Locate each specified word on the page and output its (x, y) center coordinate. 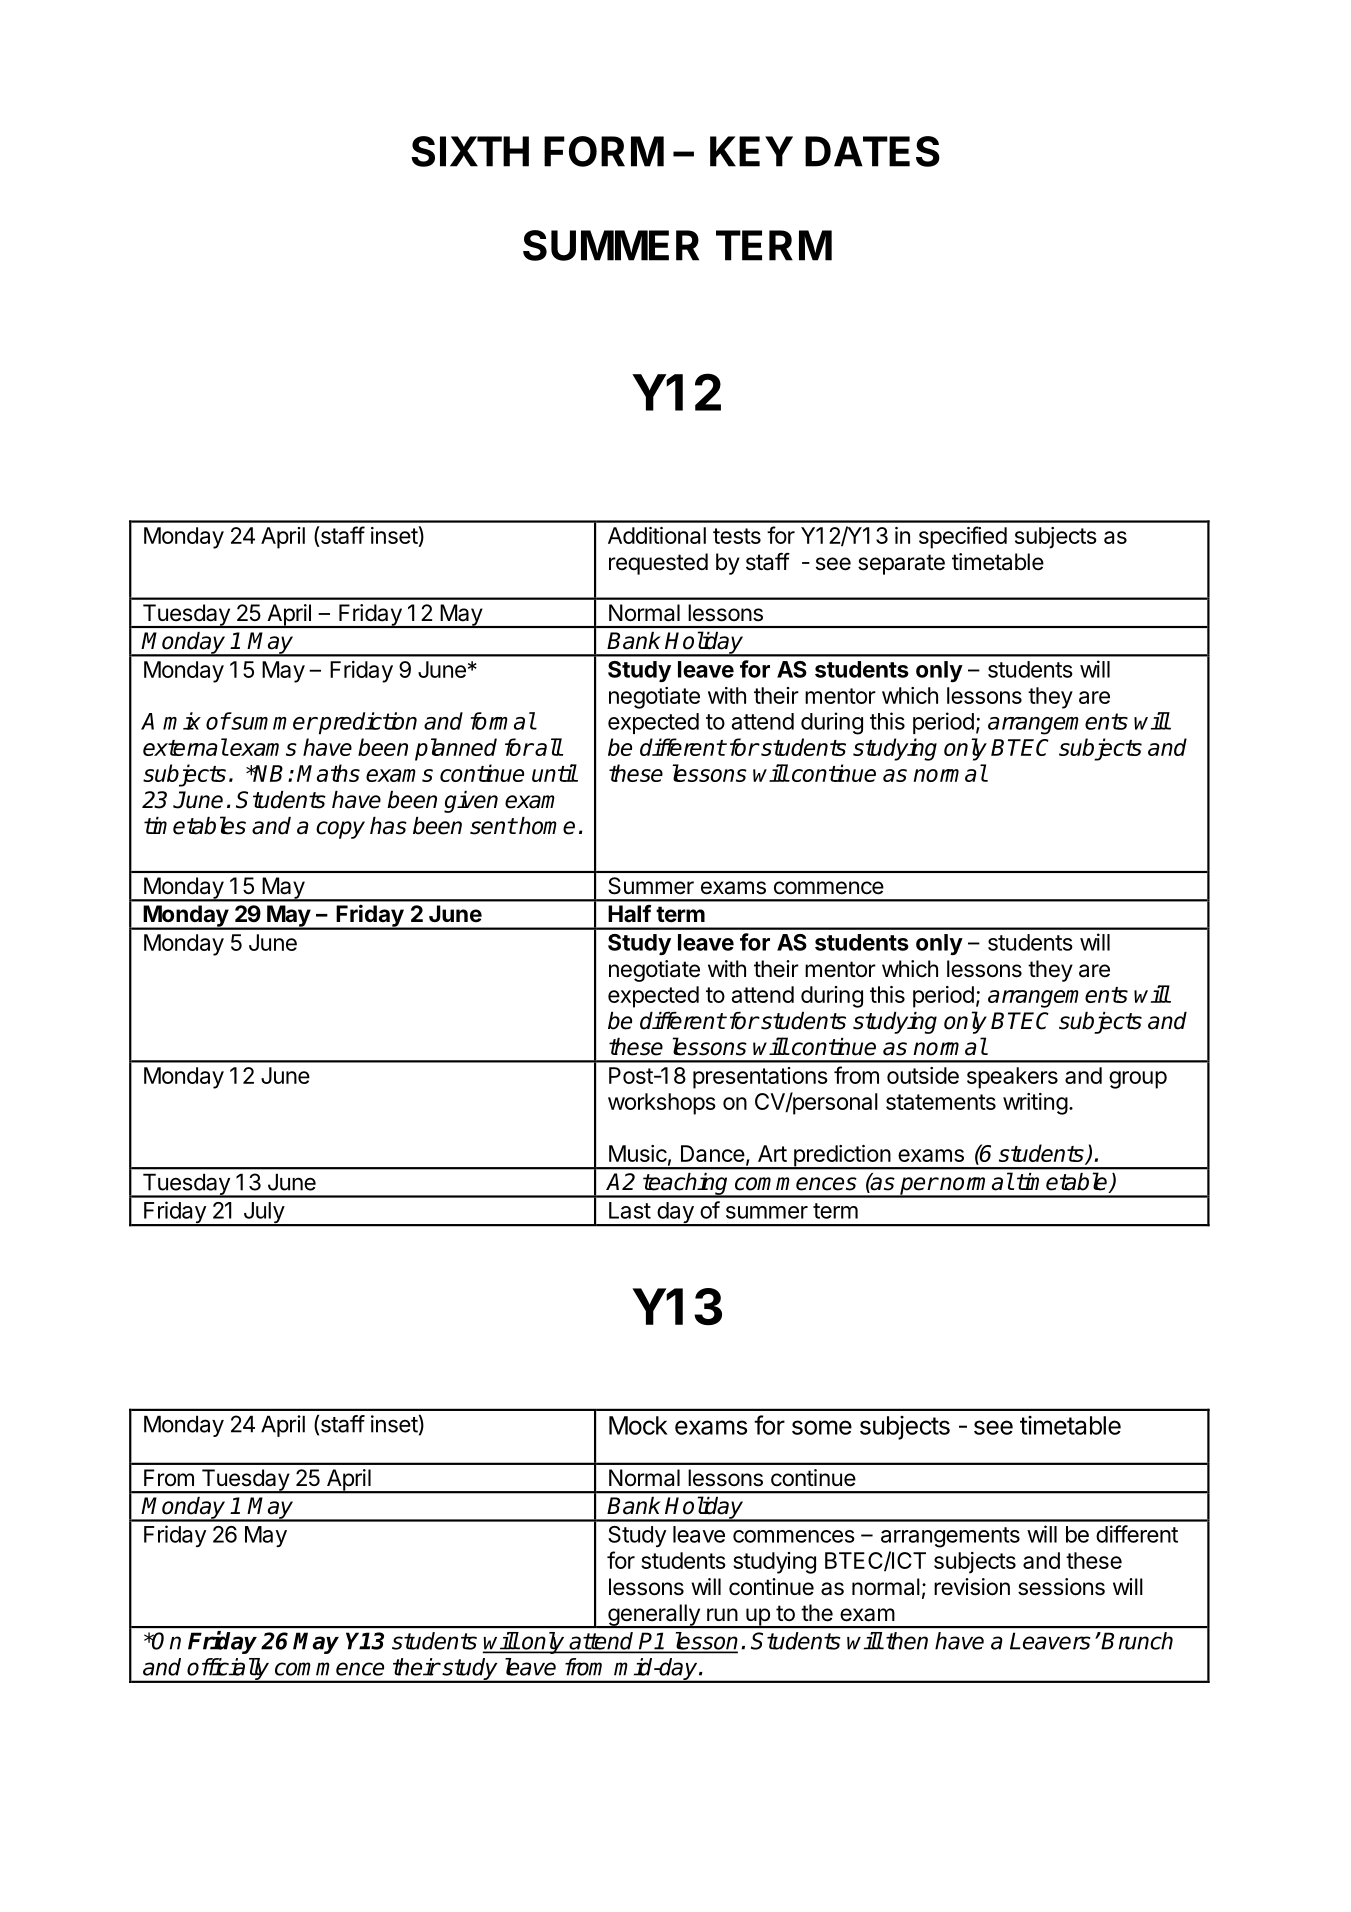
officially (229, 1670)
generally (654, 1616)
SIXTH (470, 151)
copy (340, 830)
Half (629, 914)
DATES (872, 151)
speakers (1012, 1078)
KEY (751, 151)
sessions (1061, 1587)
